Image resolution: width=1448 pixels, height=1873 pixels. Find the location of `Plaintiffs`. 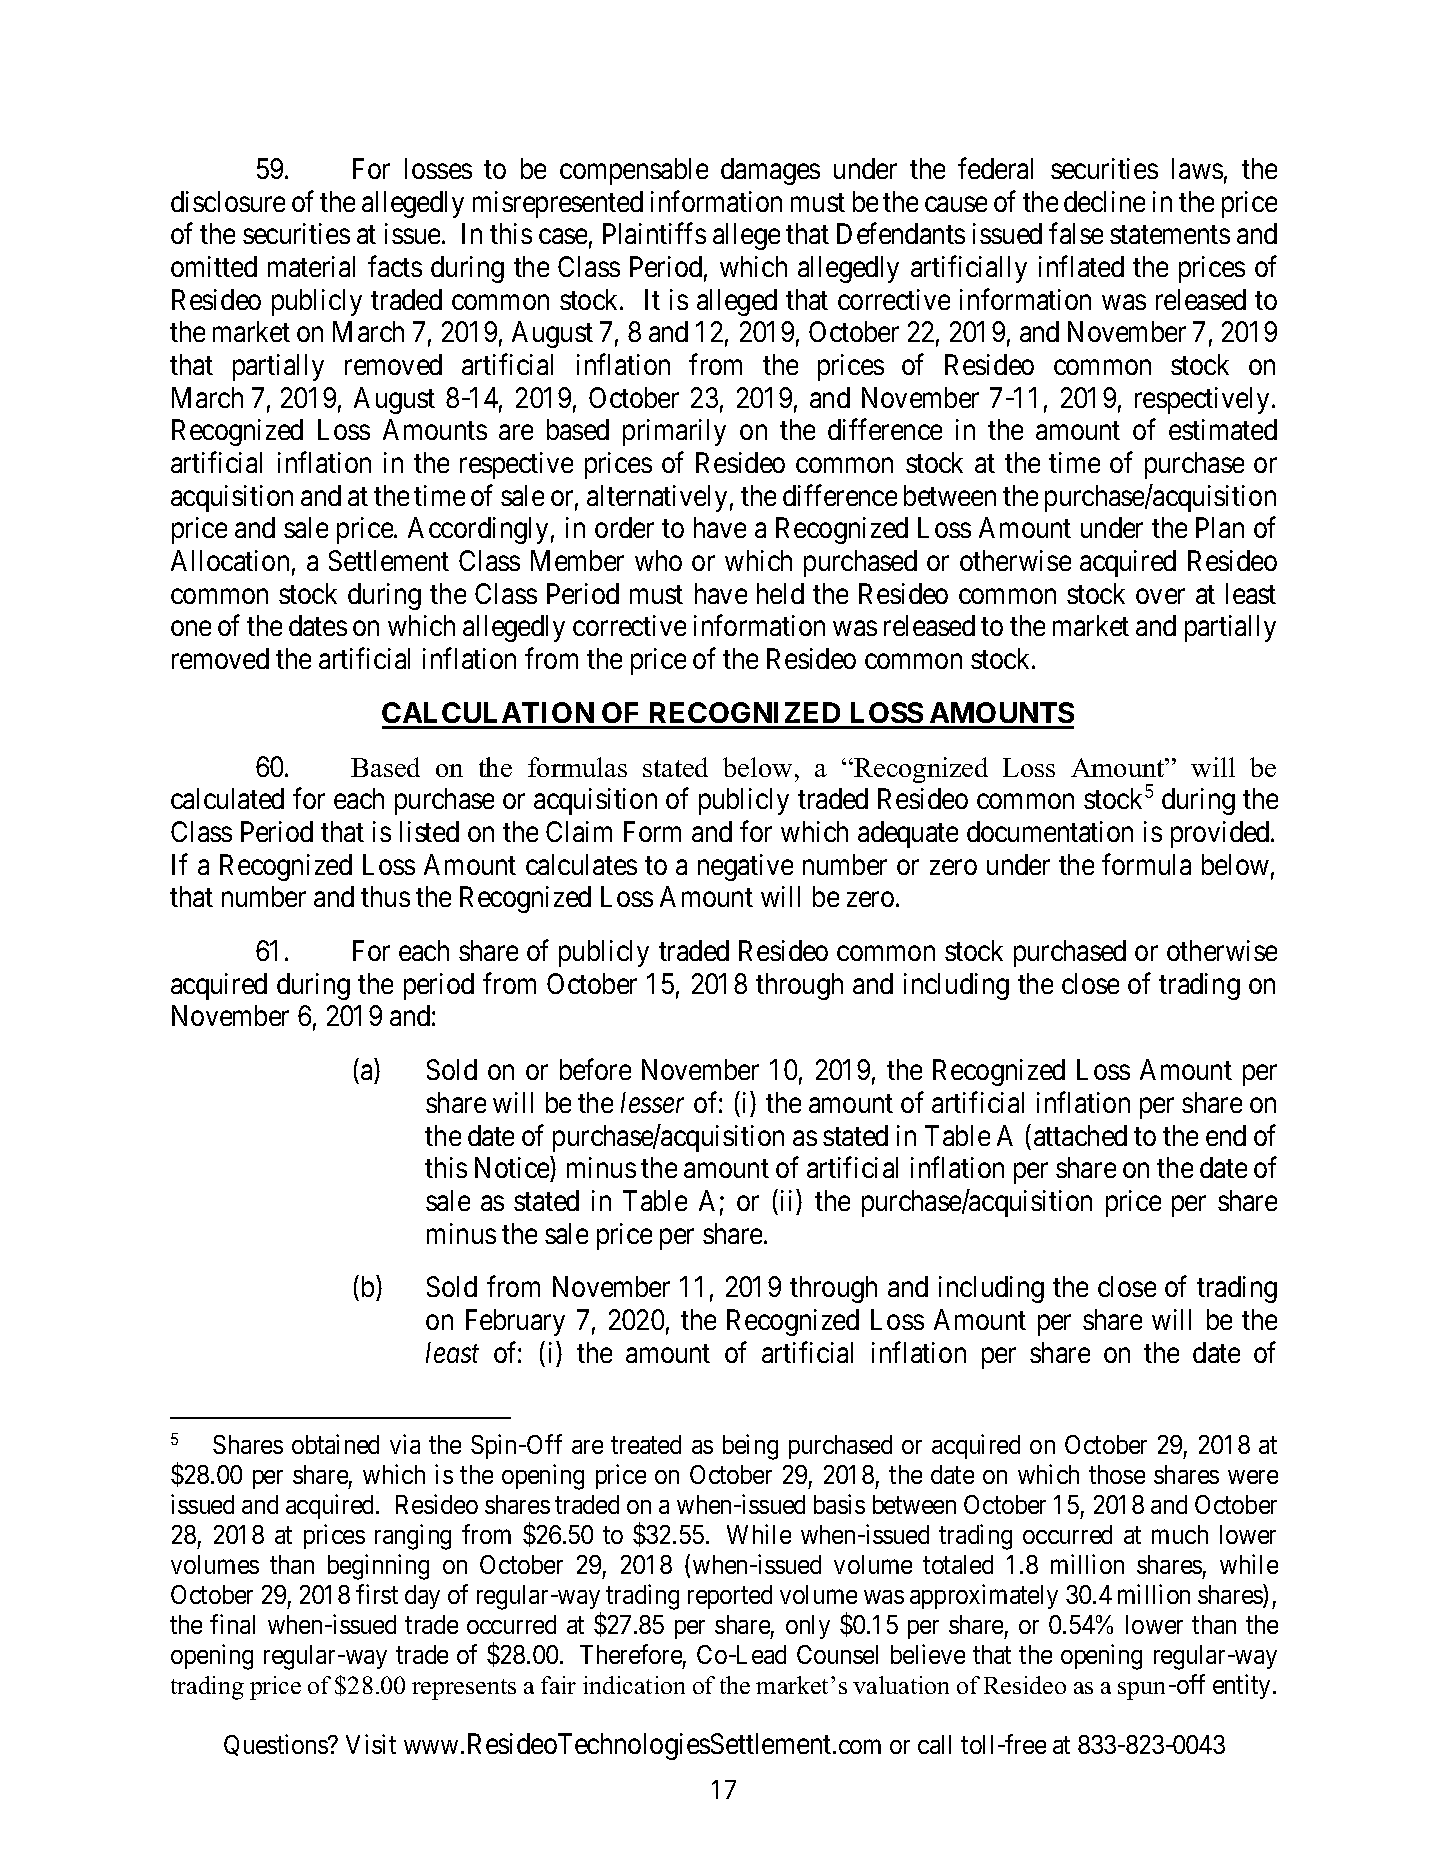

Plaintiffs is located at coordinates (654, 233).
